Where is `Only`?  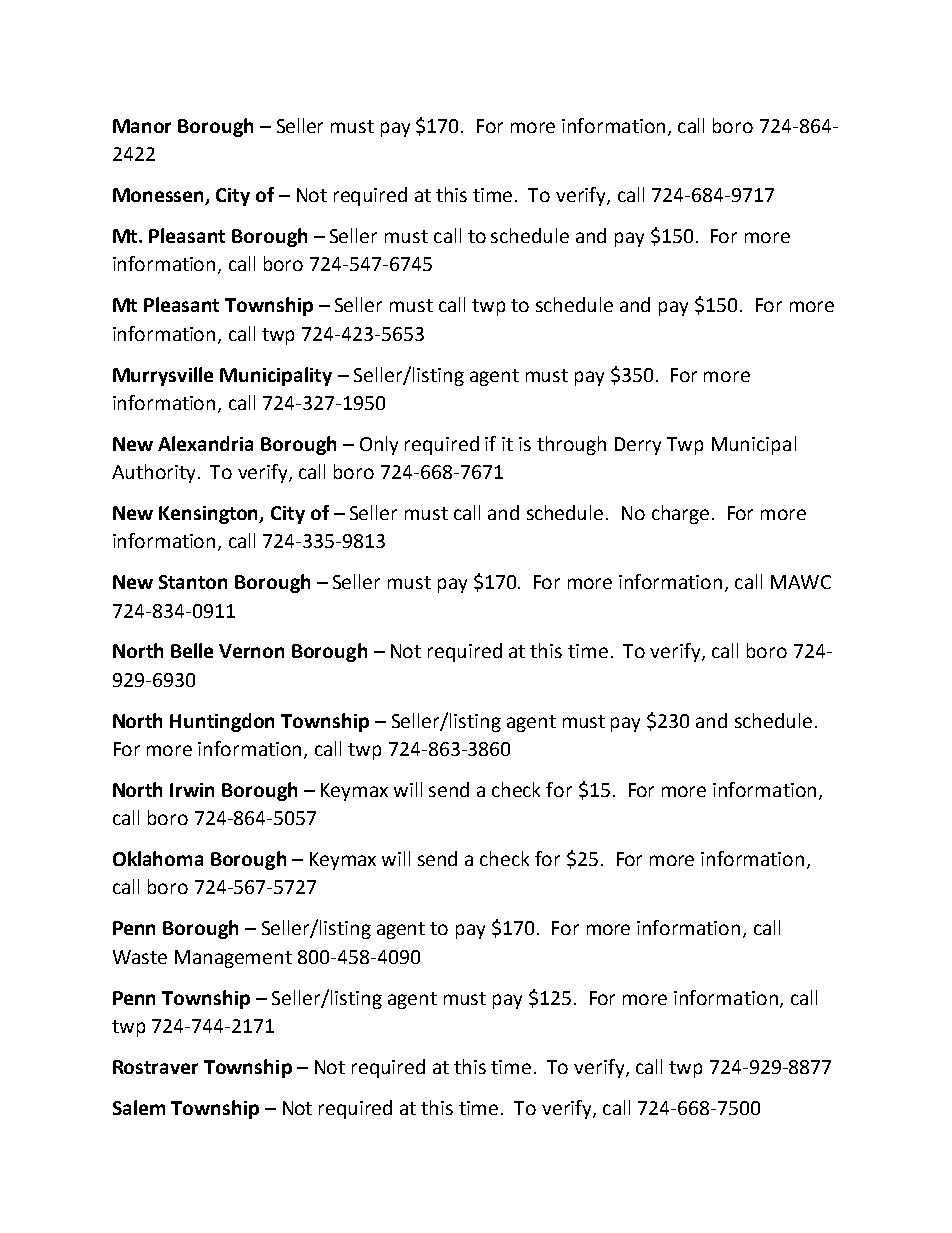
Only is located at coordinates (379, 445).
